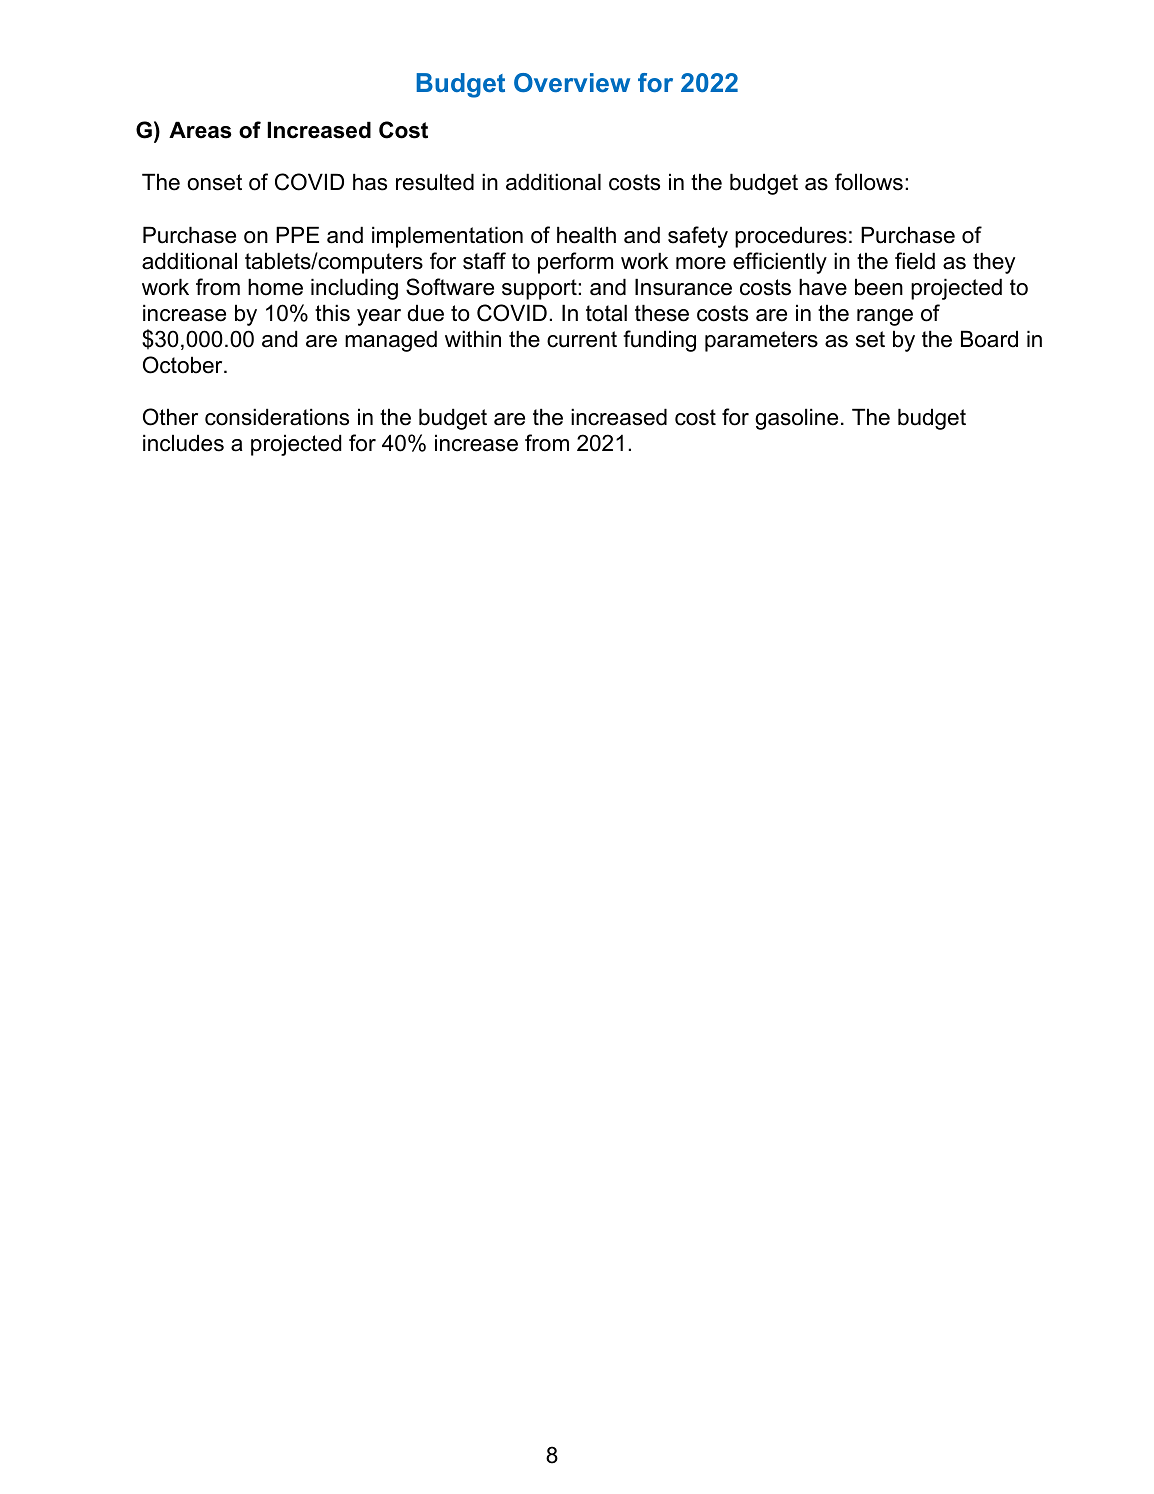  I want to click on Overview, so click(572, 82).
